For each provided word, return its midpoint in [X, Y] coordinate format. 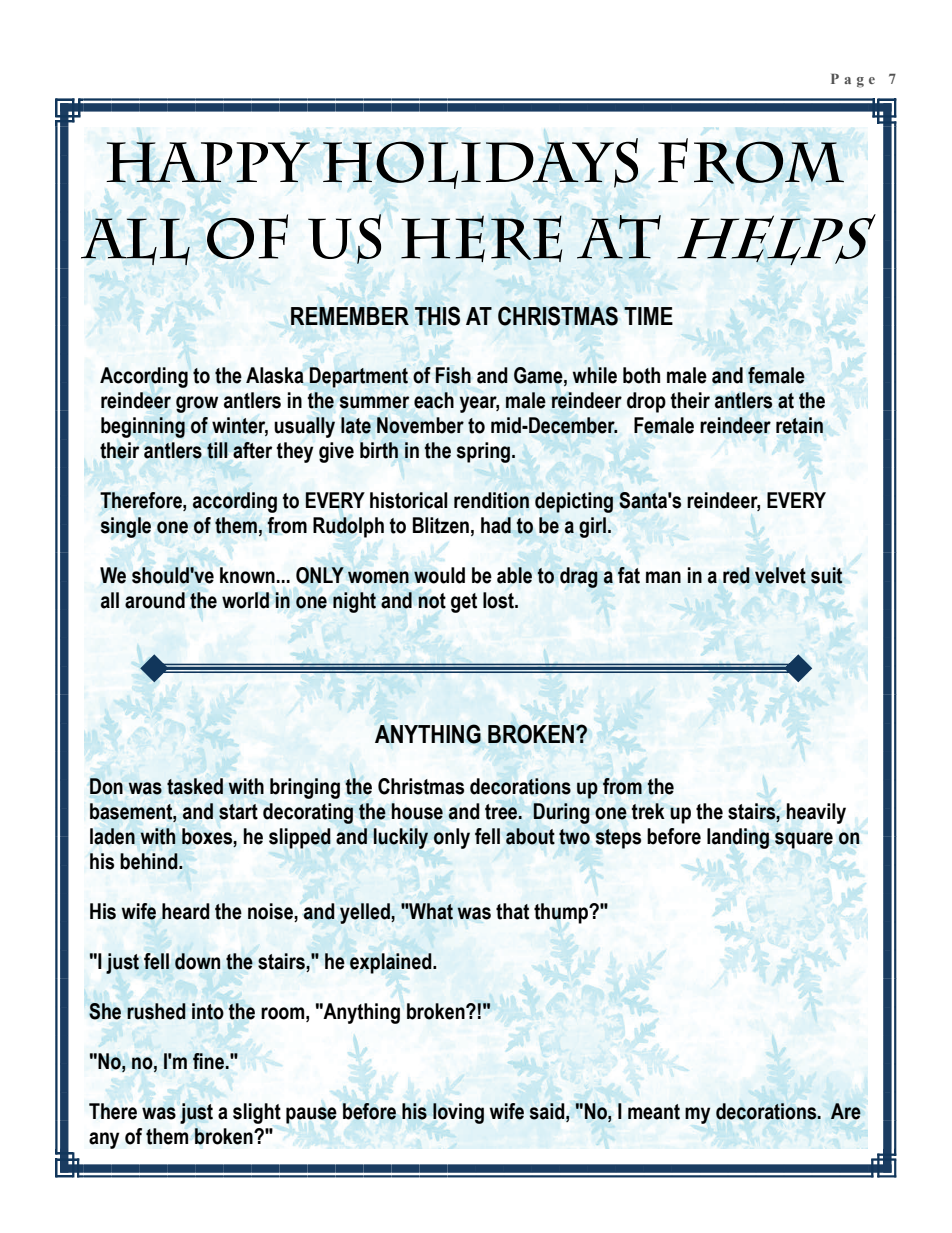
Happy [208, 162]
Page [853, 81]
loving [458, 1113]
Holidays [480, 163]
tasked [195, 786]
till [217, 450]
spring [483, 452]
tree [502, 812]
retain [799, 425]
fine [210, 1061]
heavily [816, 813]
